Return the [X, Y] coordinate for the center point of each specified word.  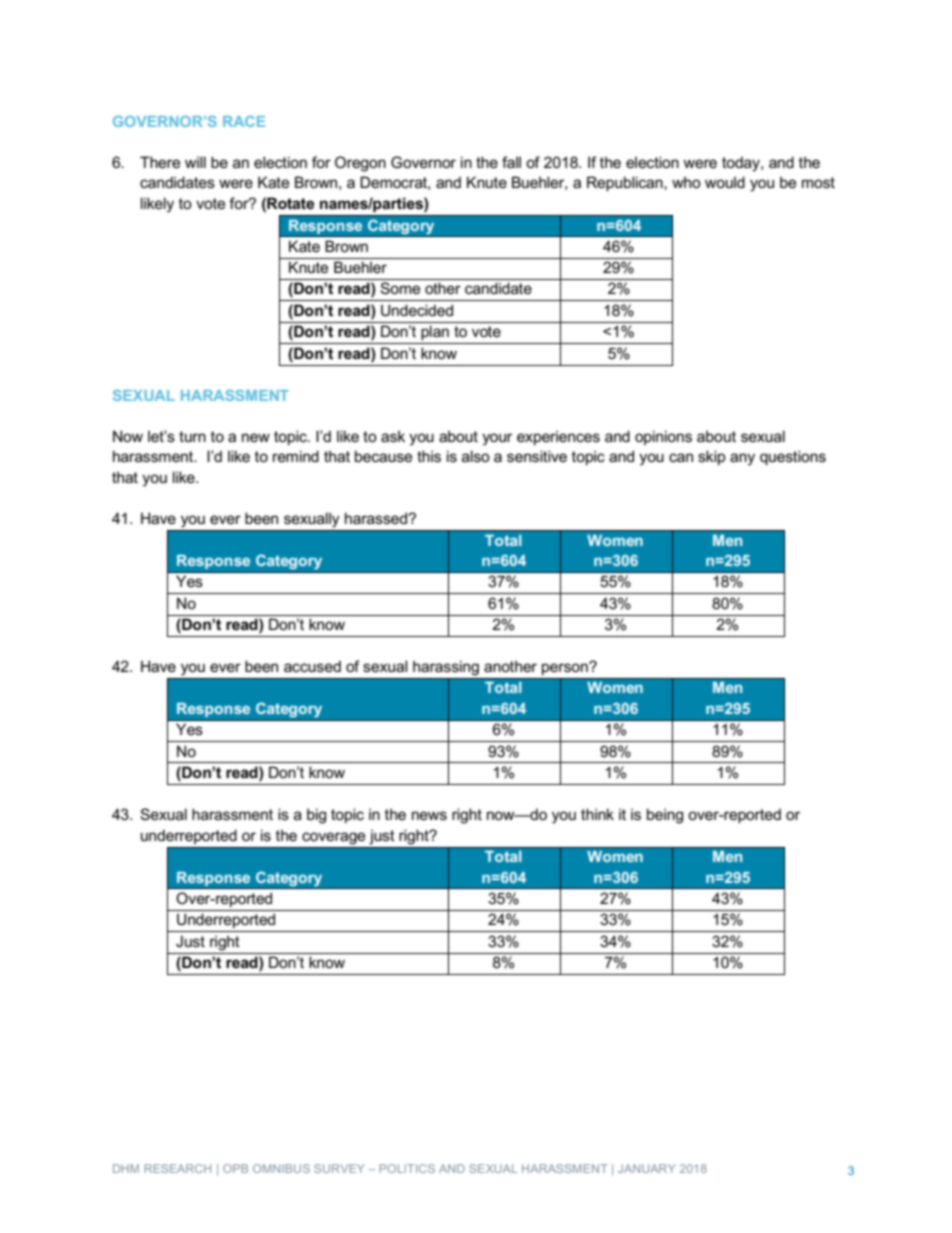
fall [511, 162]
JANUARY [647, 1168]
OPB [235, 1168]
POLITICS [407, 1168]
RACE [244, 121]
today [742, 164]
